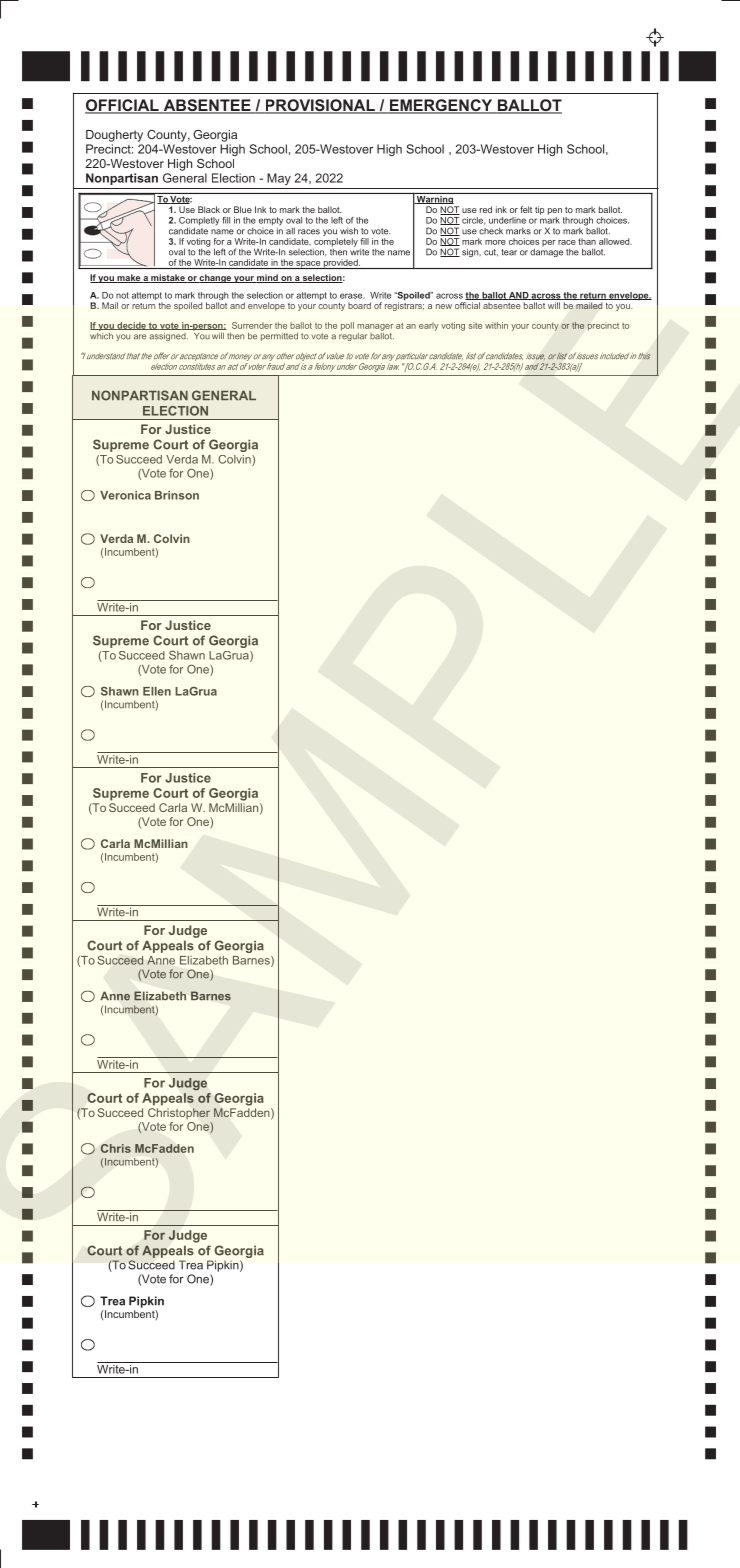 The image size is (740, 1568). I want to click on damage, so click(546, 251).
